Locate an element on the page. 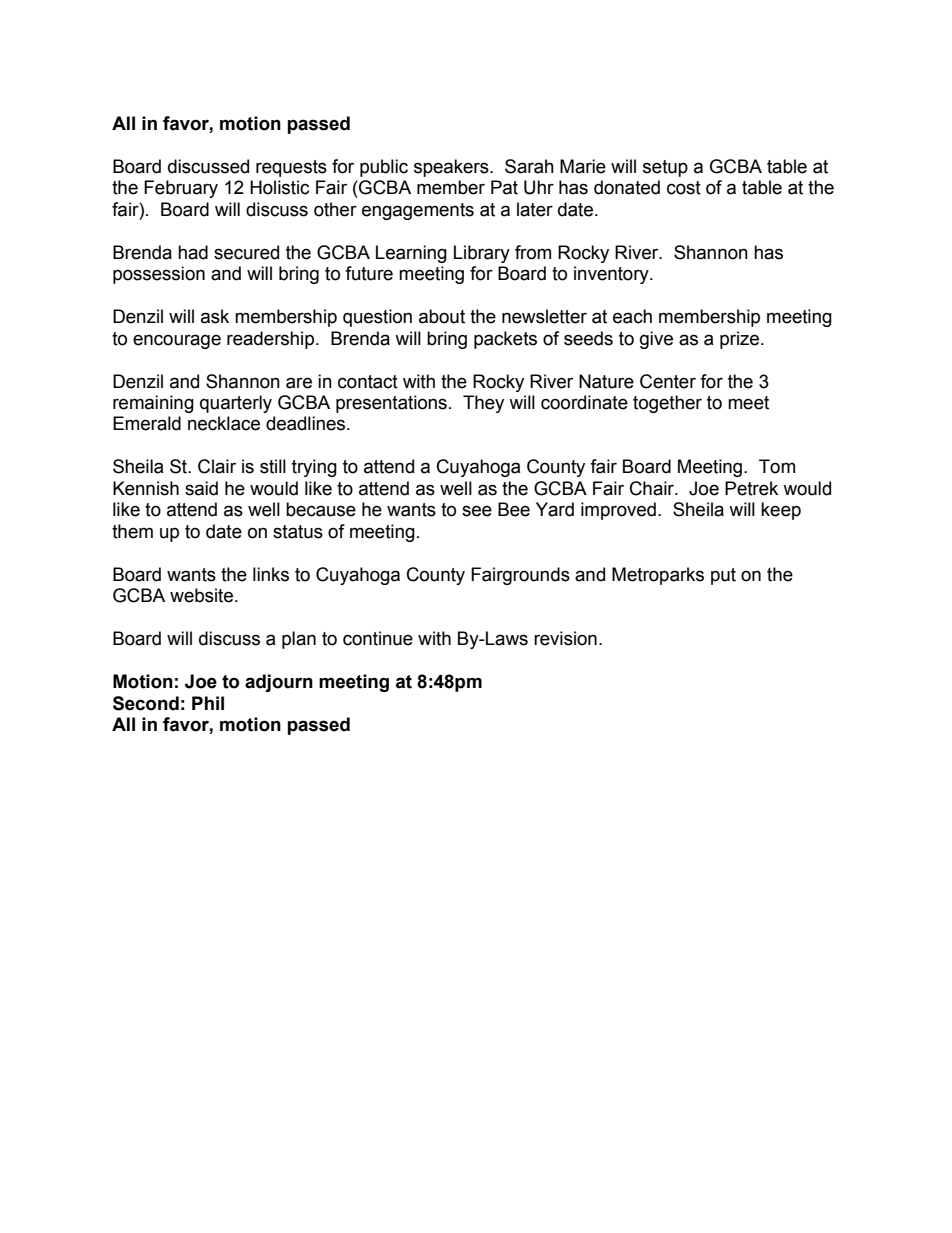  said is located at coordinates (201, 488).
